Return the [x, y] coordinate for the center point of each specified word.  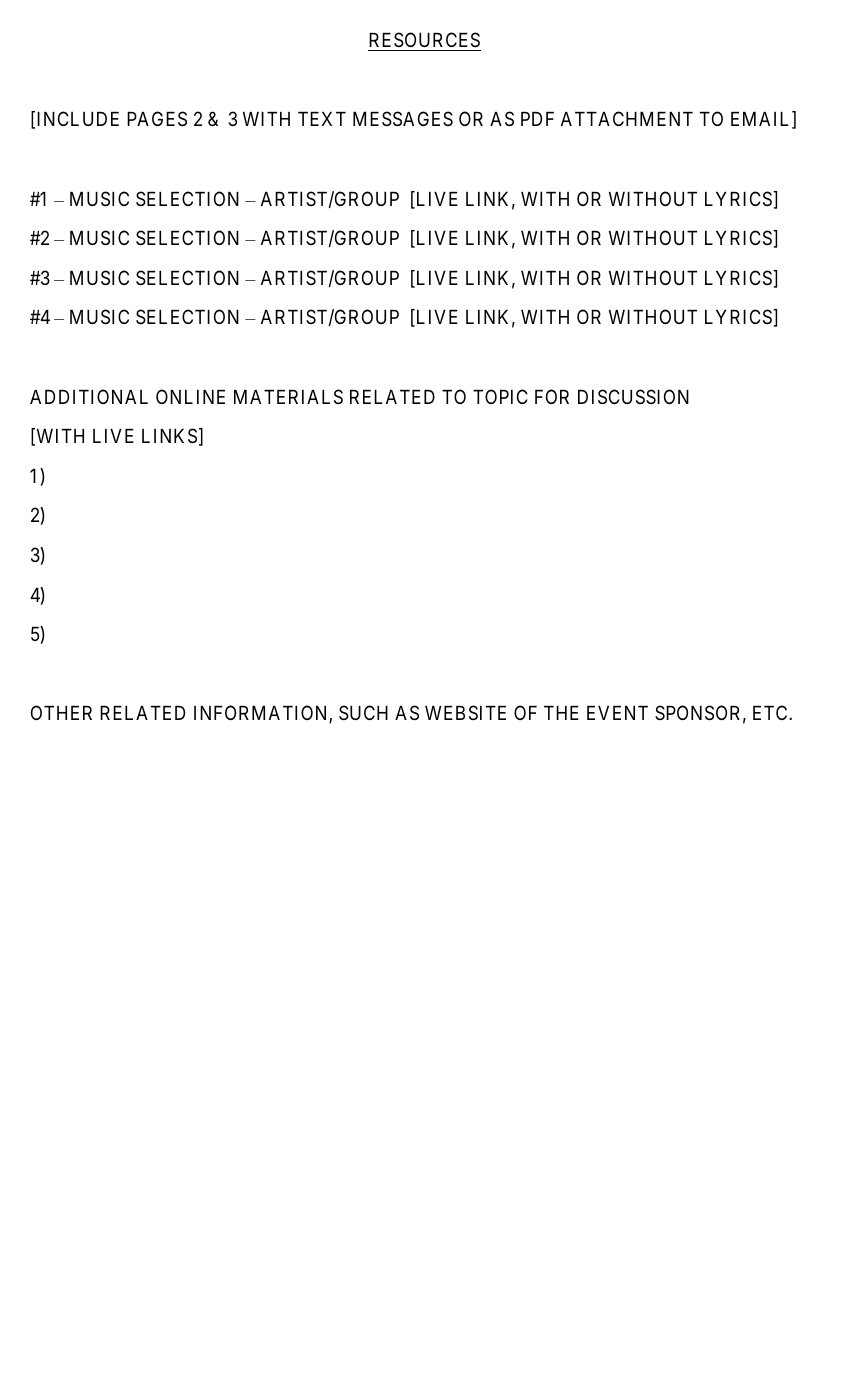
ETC [771, 712]
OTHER [61, 712]
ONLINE [190, 396]
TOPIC [500, 396]
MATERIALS [288, 396]
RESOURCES [424, 39]
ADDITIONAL [89, 396]
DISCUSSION [633, 397]
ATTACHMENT [627, 118]
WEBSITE [465, 712]
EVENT [617, 713]
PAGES [157, 119]
